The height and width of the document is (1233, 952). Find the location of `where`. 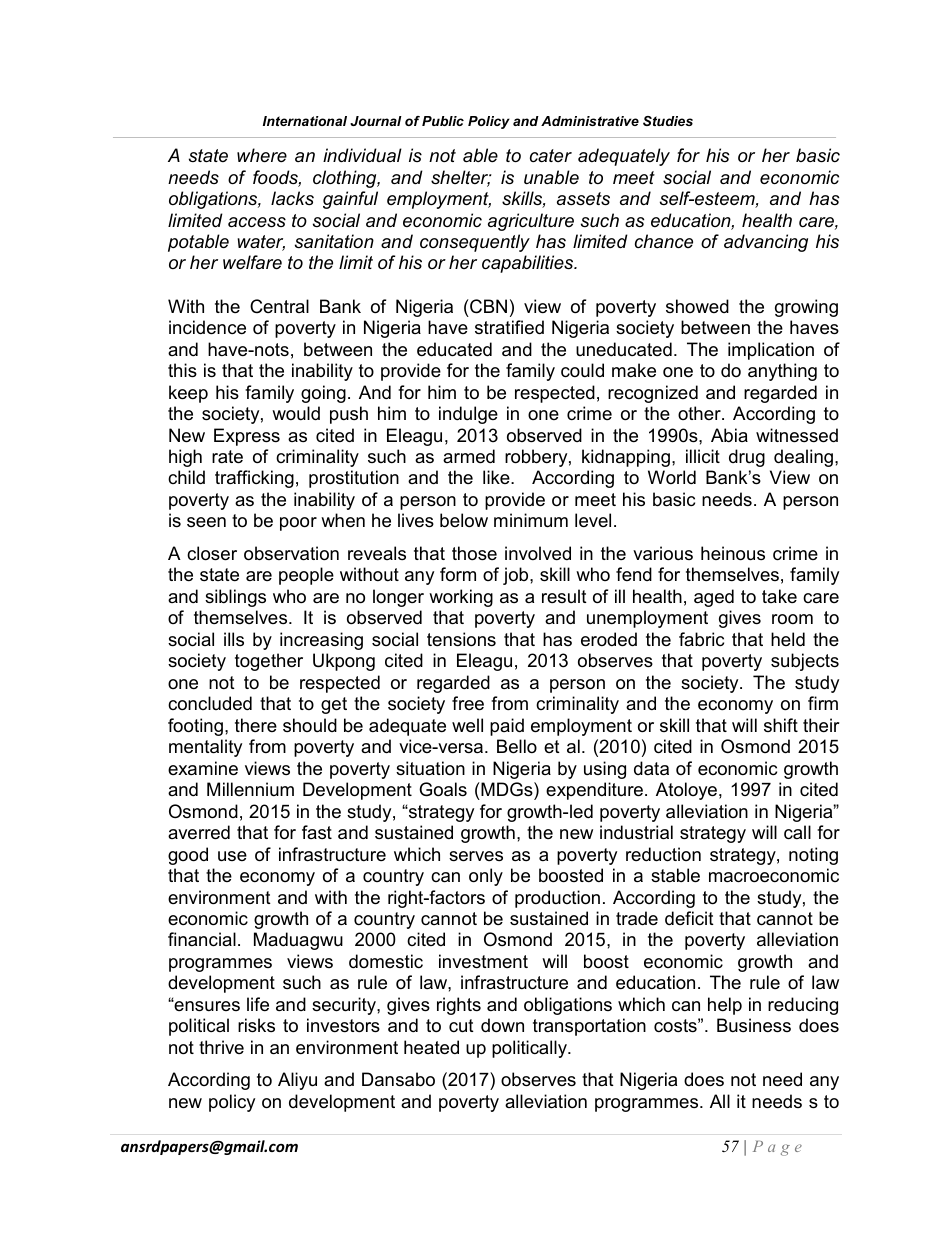

where is located at coordinates (262, 155).
